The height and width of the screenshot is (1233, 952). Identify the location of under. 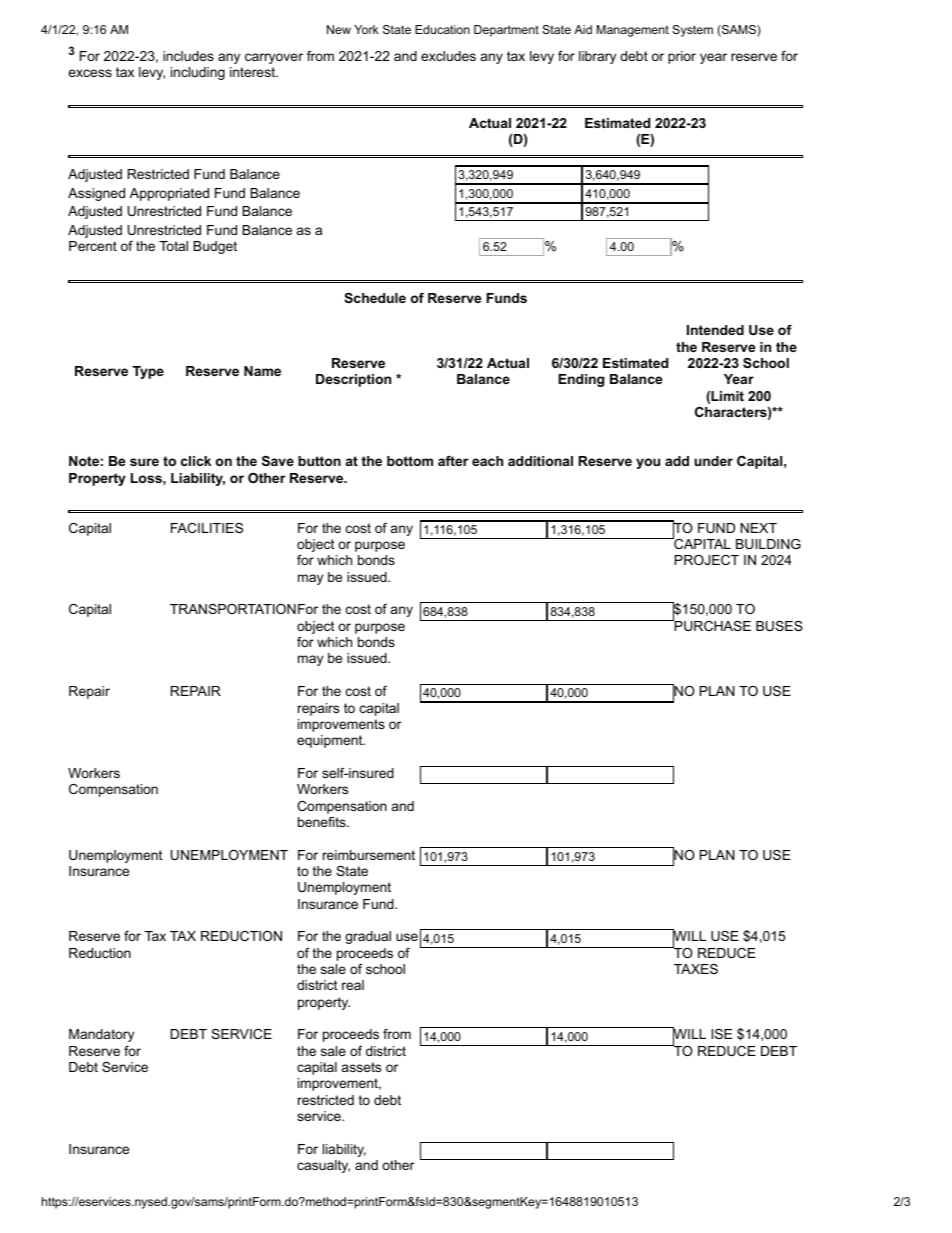
(713, 461).
